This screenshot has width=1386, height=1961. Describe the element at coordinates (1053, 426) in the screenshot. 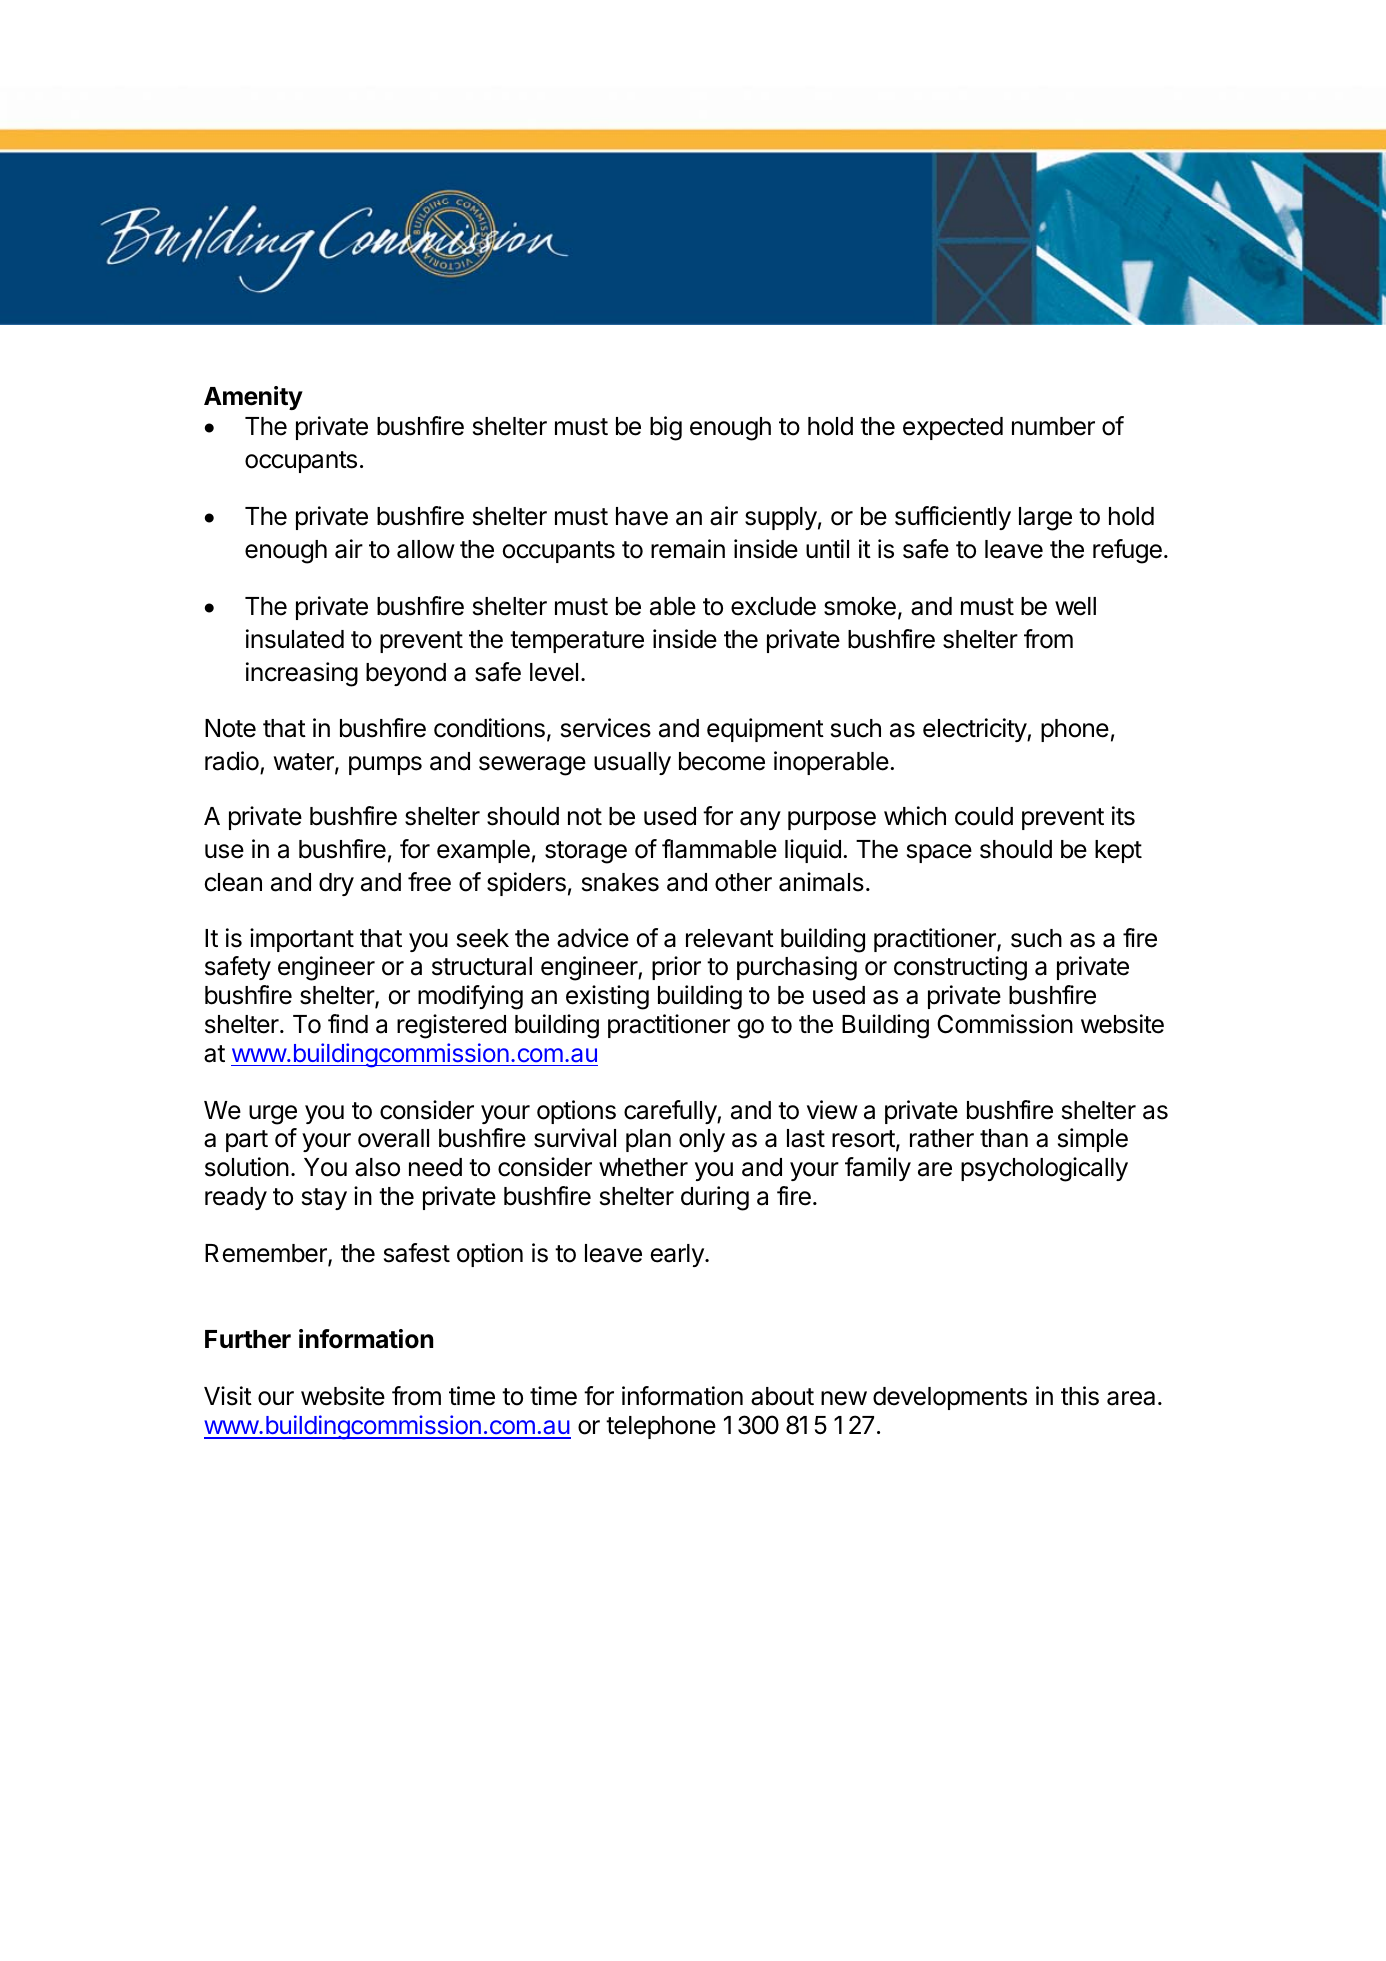

I see `number` at that location.
